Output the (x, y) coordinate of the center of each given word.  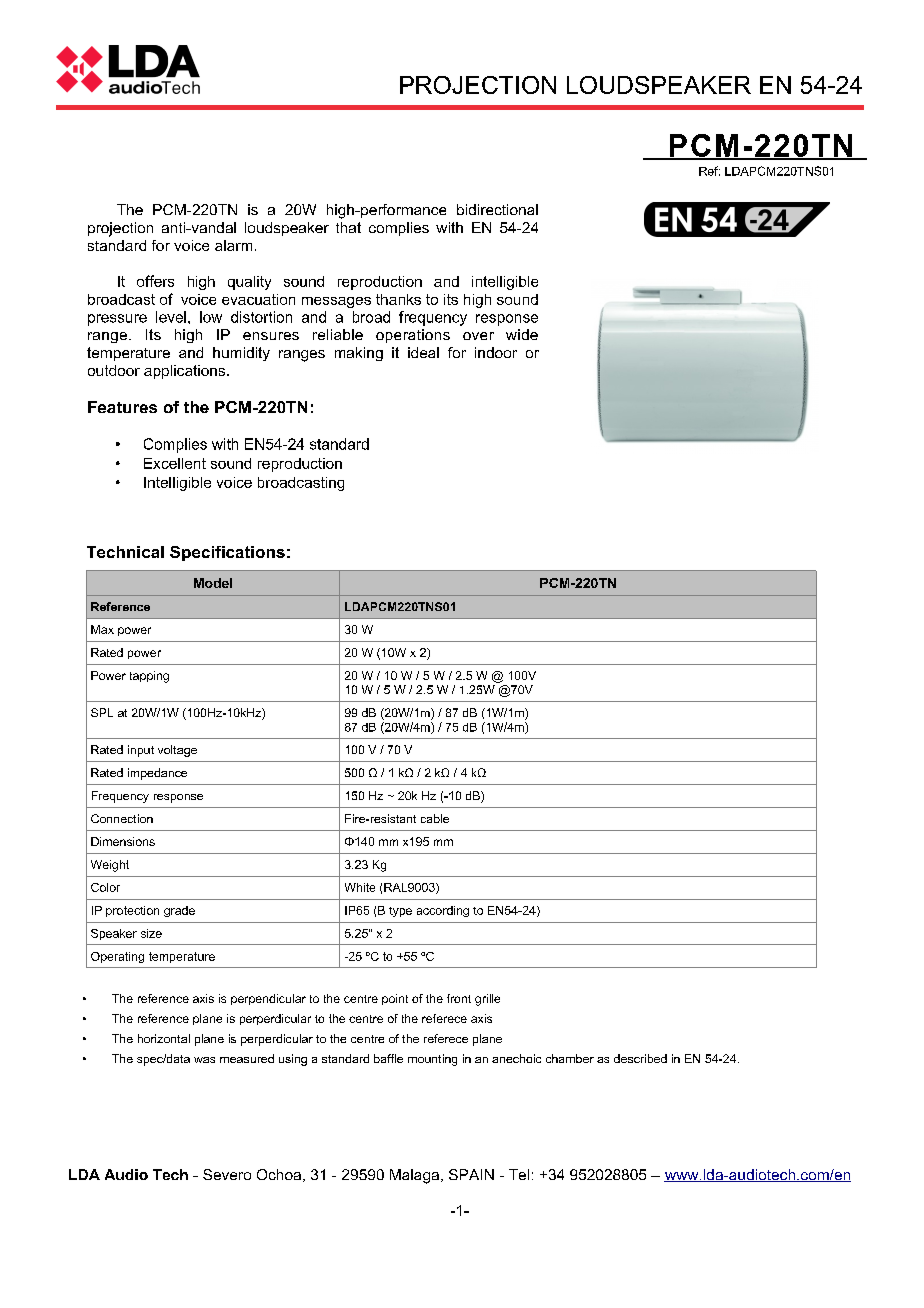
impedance (157, 774)
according (443, 911)
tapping (149, 677)
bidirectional (497, 209)
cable (435, 818)
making (359, 354)
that (348, 227)
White (360, 887)
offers (155, 281)
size (151, 933)
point (395, 999)
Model (213, 583)
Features (122, 407)
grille (487, 1000)
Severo (227, 1174)
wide (522, 334)
